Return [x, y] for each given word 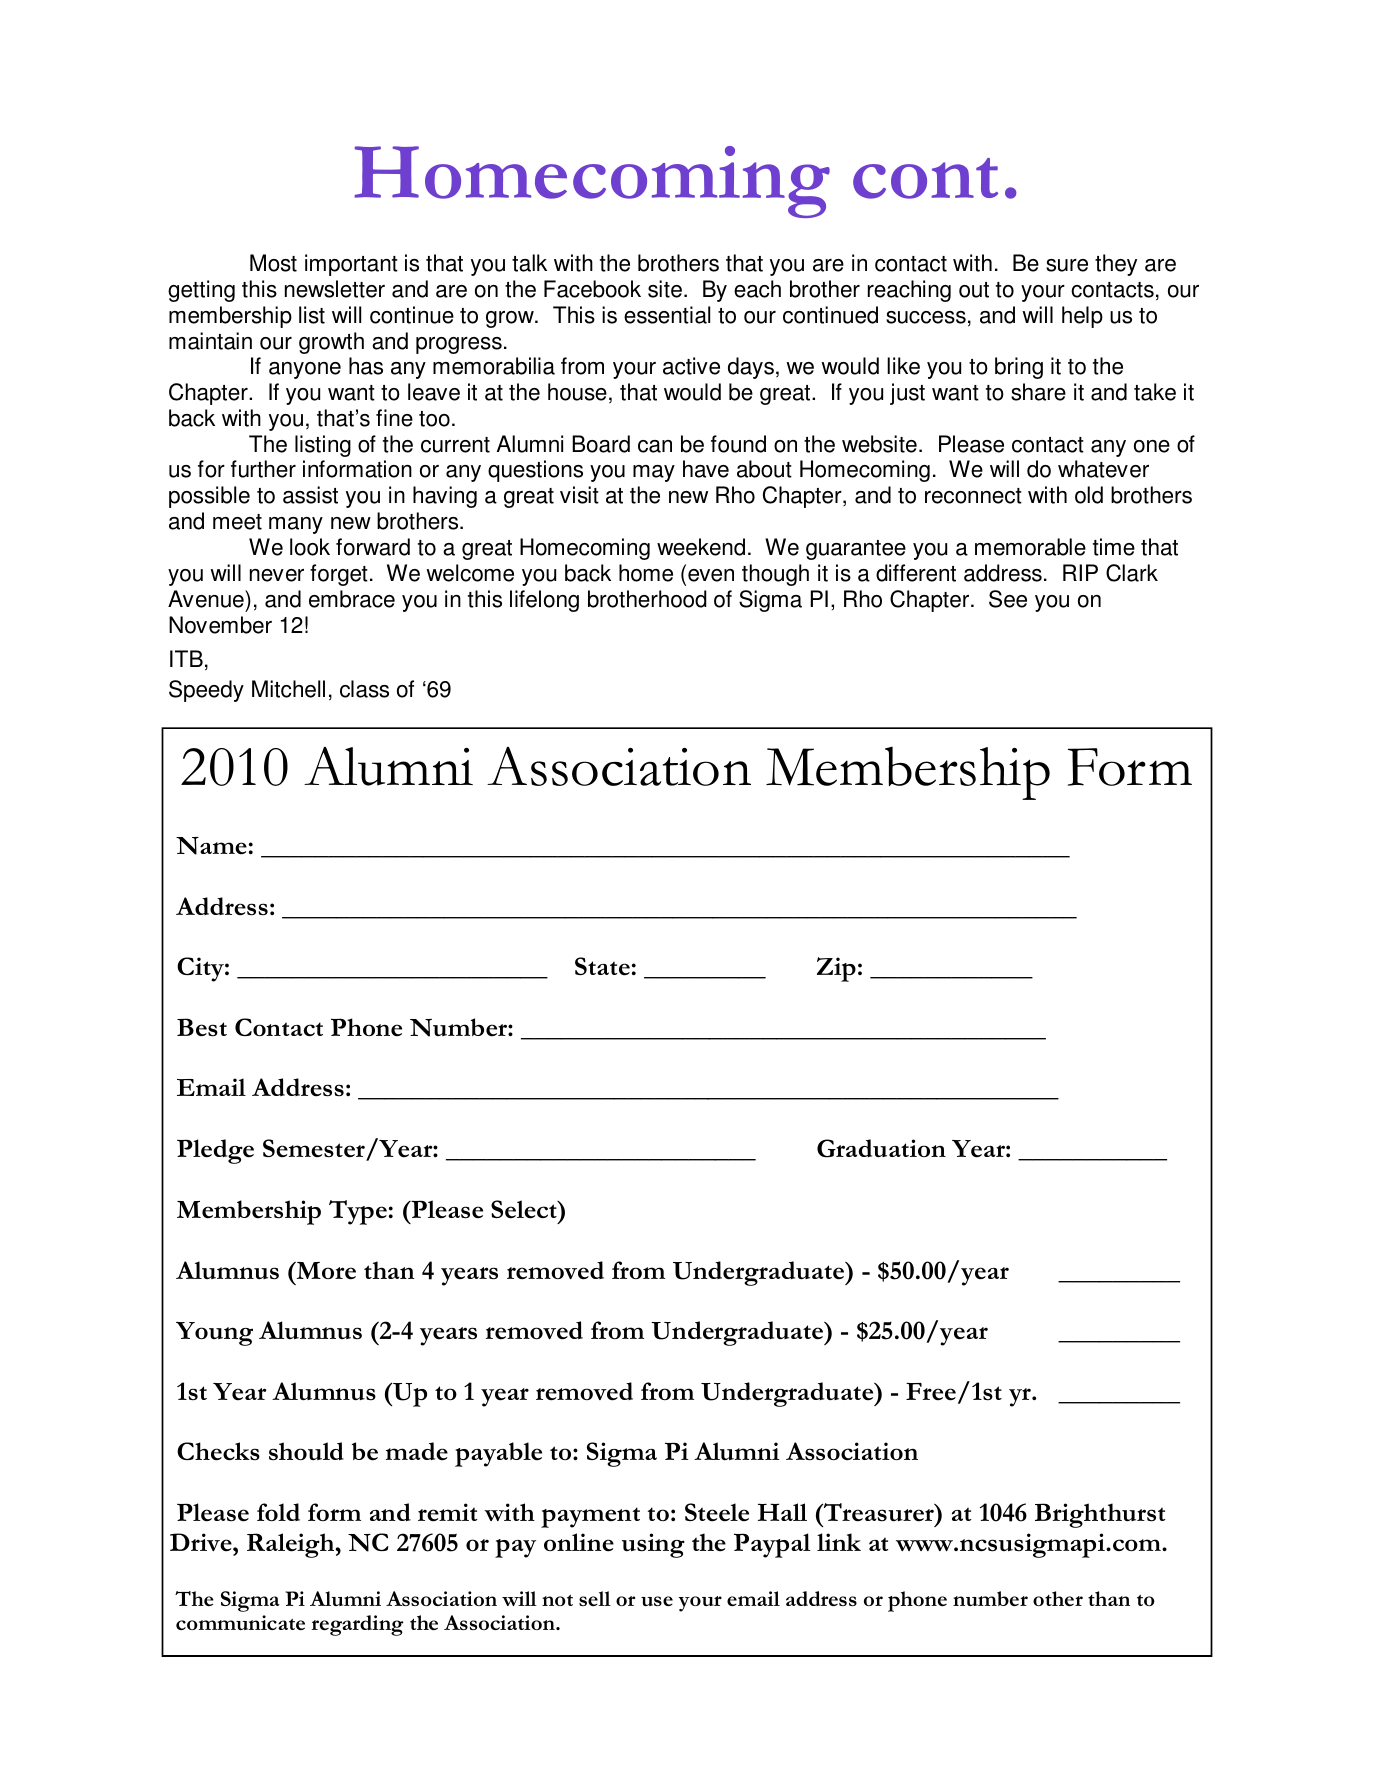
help [1082, 317]
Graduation [881, 1148]
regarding [357, 1625]
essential [667, 315]
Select [525, 1209]
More [325, 1271]
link [839, 1542]
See [1008, 599]
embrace [352, 599]
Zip [836, 969]
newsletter [335, 289]
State [602, 966]
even [711, 575]
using [653, 1545]
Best [202, 1027]
